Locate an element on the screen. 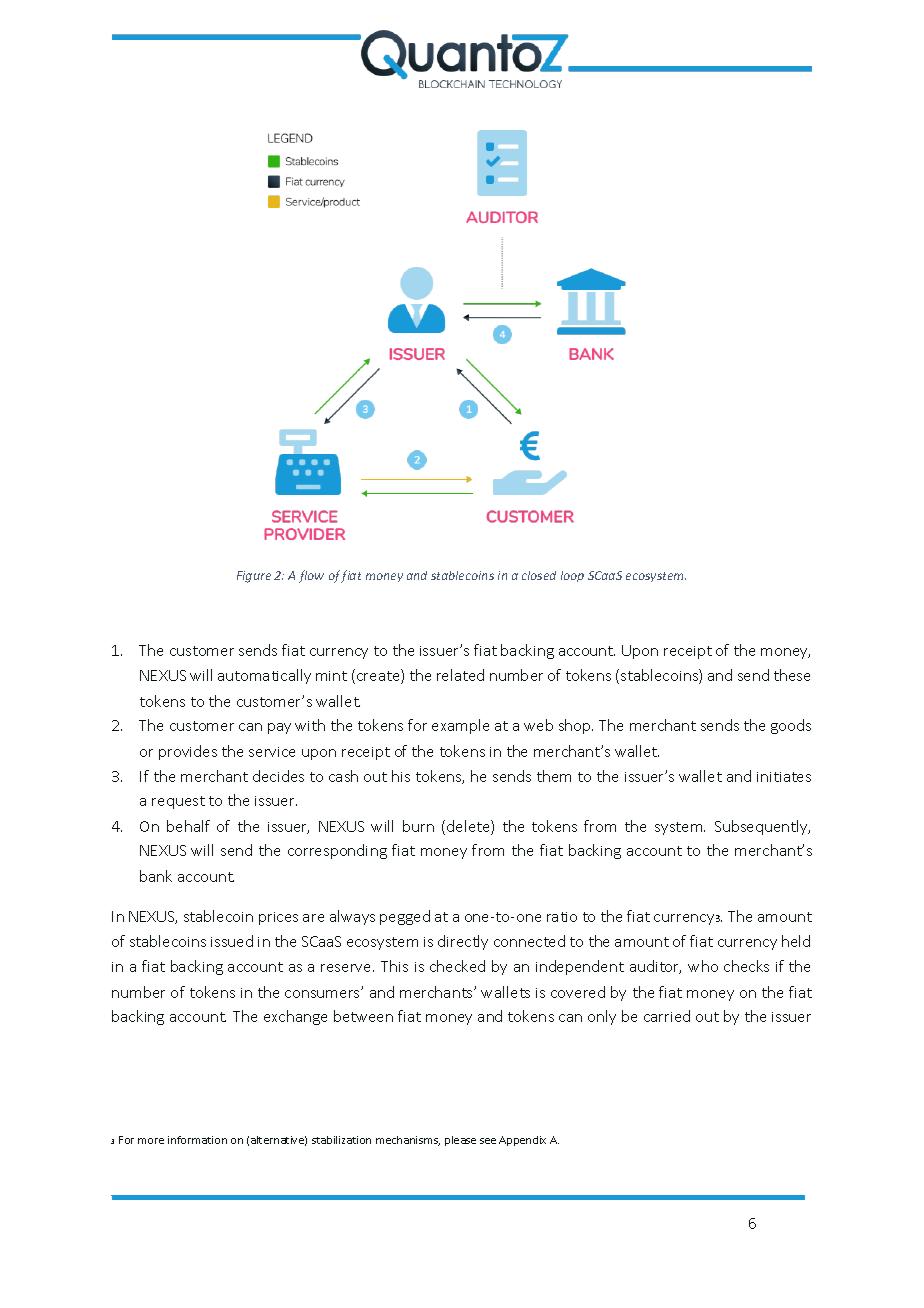 Image resolution: width=924 pixels, height=1308 pixels. information is located at coordinates (197, 1140).
